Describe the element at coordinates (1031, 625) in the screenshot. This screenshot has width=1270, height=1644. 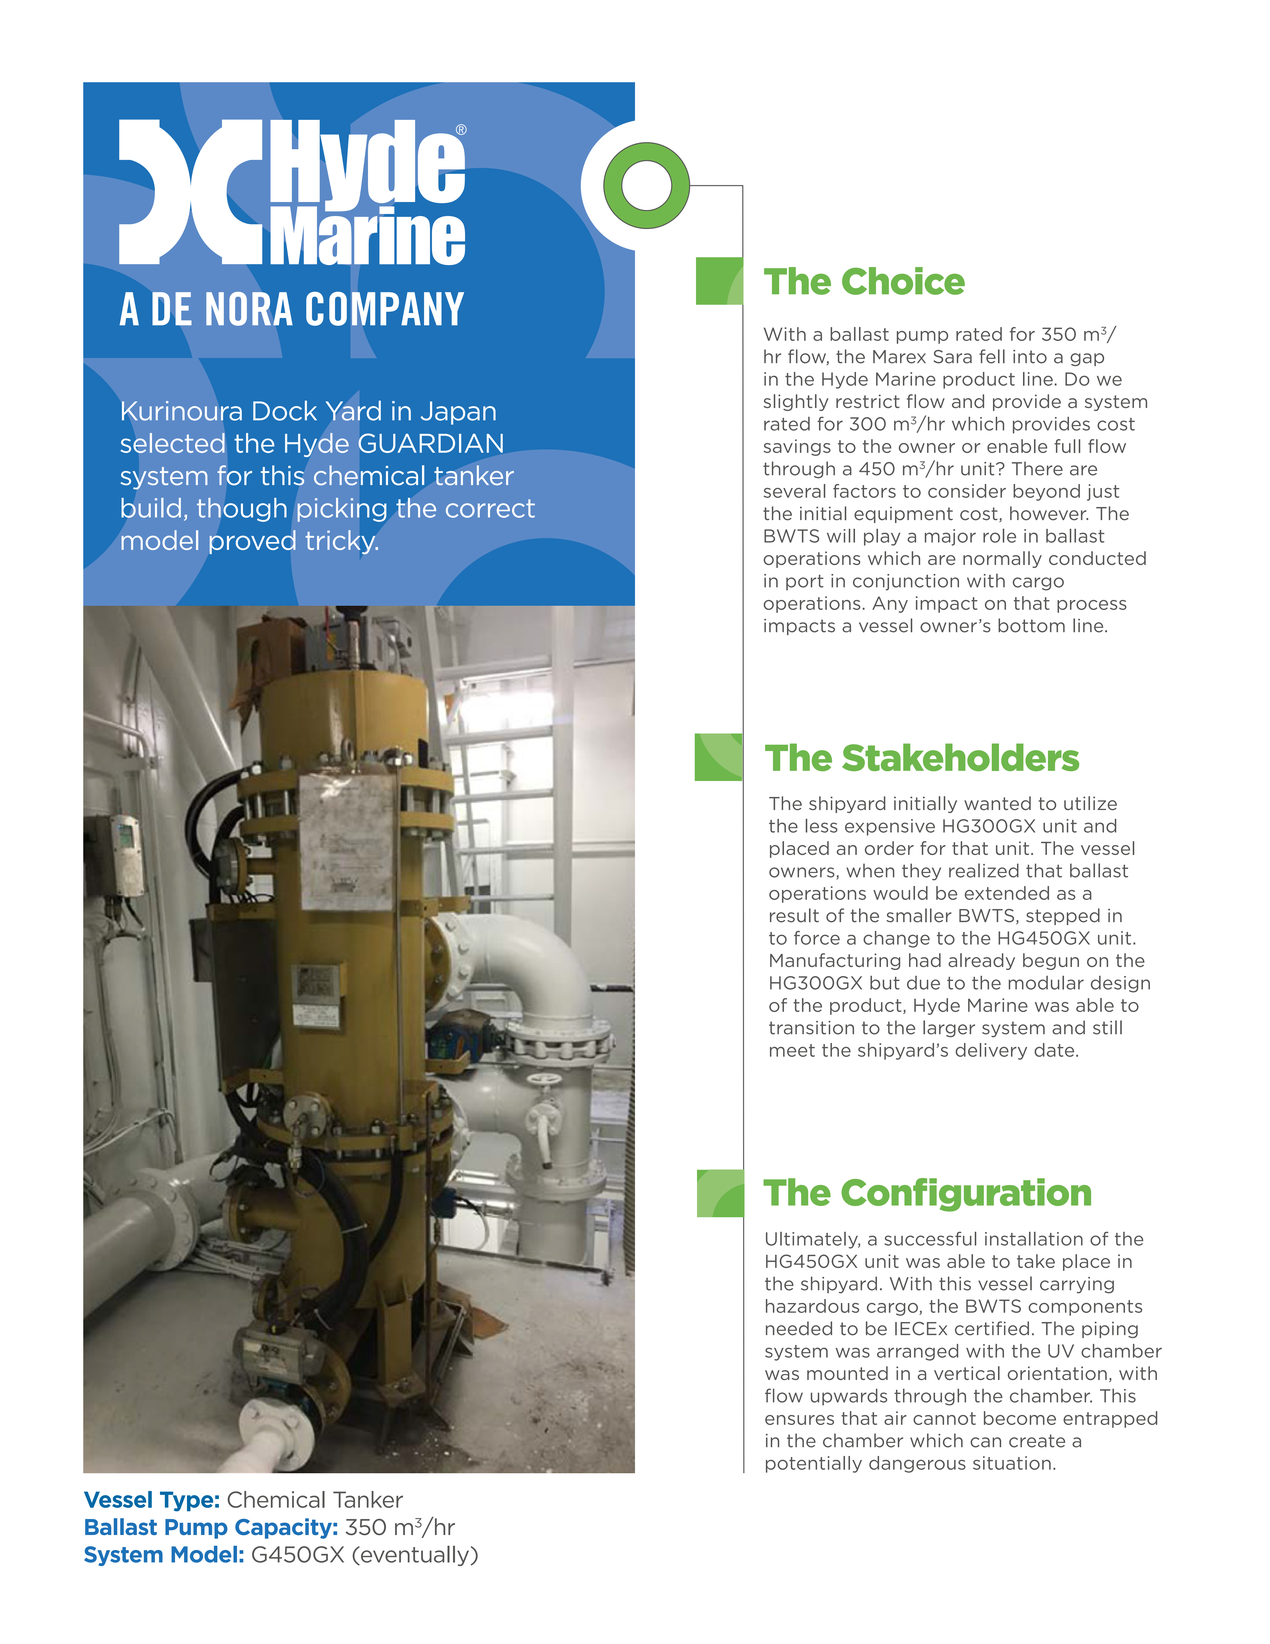
I see `bottom` at that location.
